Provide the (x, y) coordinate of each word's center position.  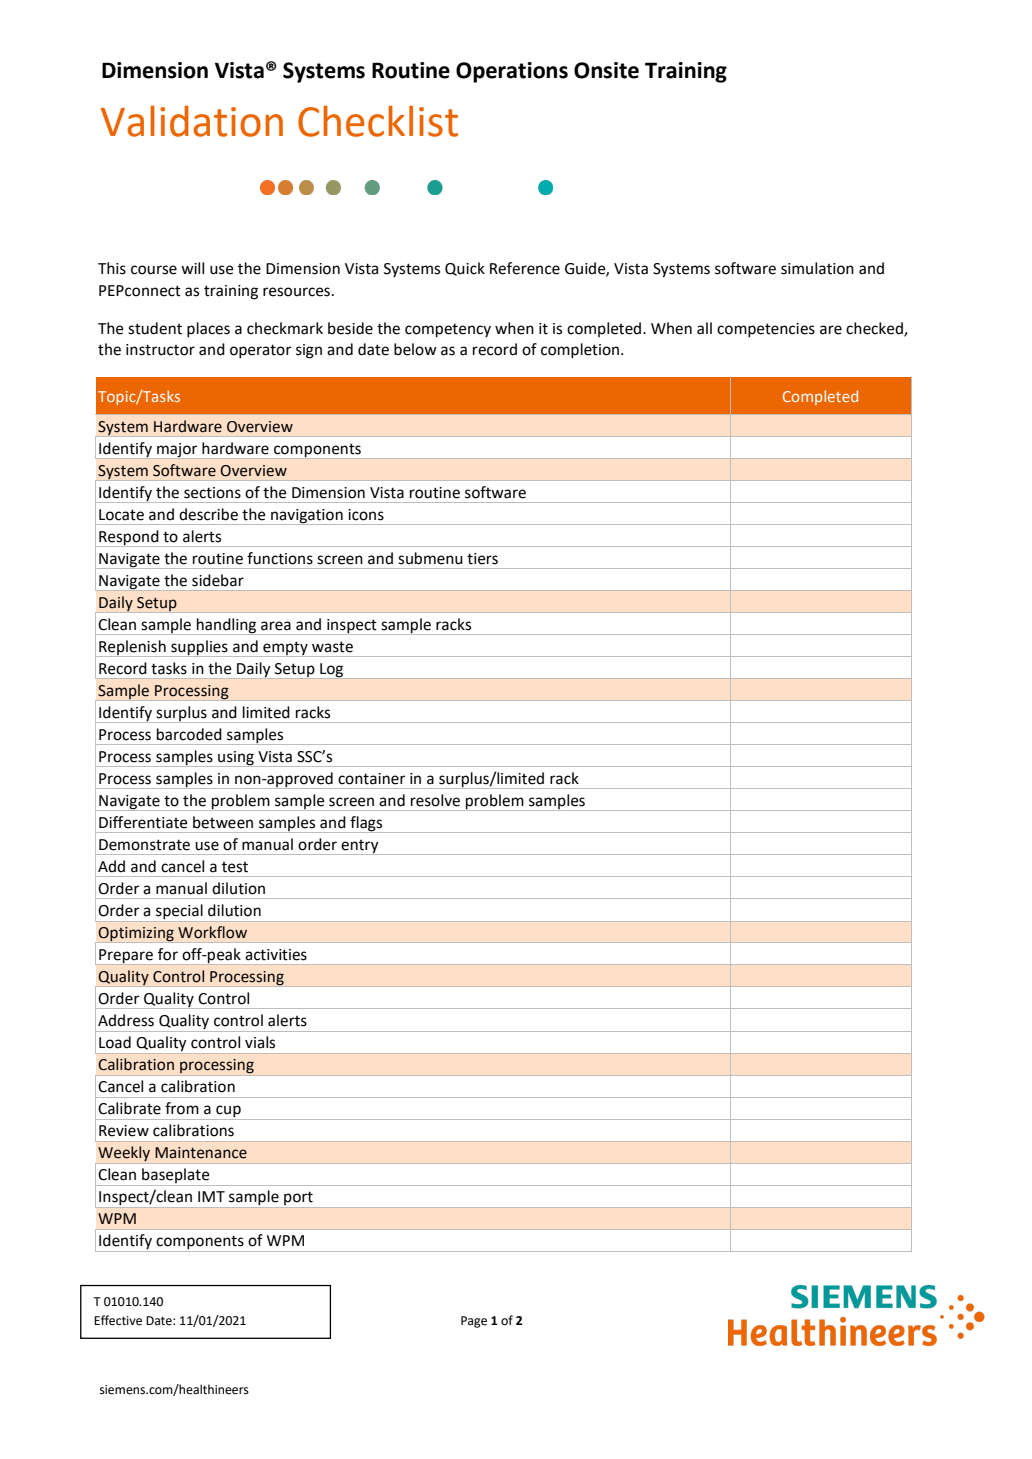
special (179, 913)
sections (212, 493)
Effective (118, 1320)
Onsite (606, 70)
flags (366, 824)
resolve (435, 800)
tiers (482, 559)
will (192, 268)
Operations (512, 72)
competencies (766, 330)
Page (474, 1322)
